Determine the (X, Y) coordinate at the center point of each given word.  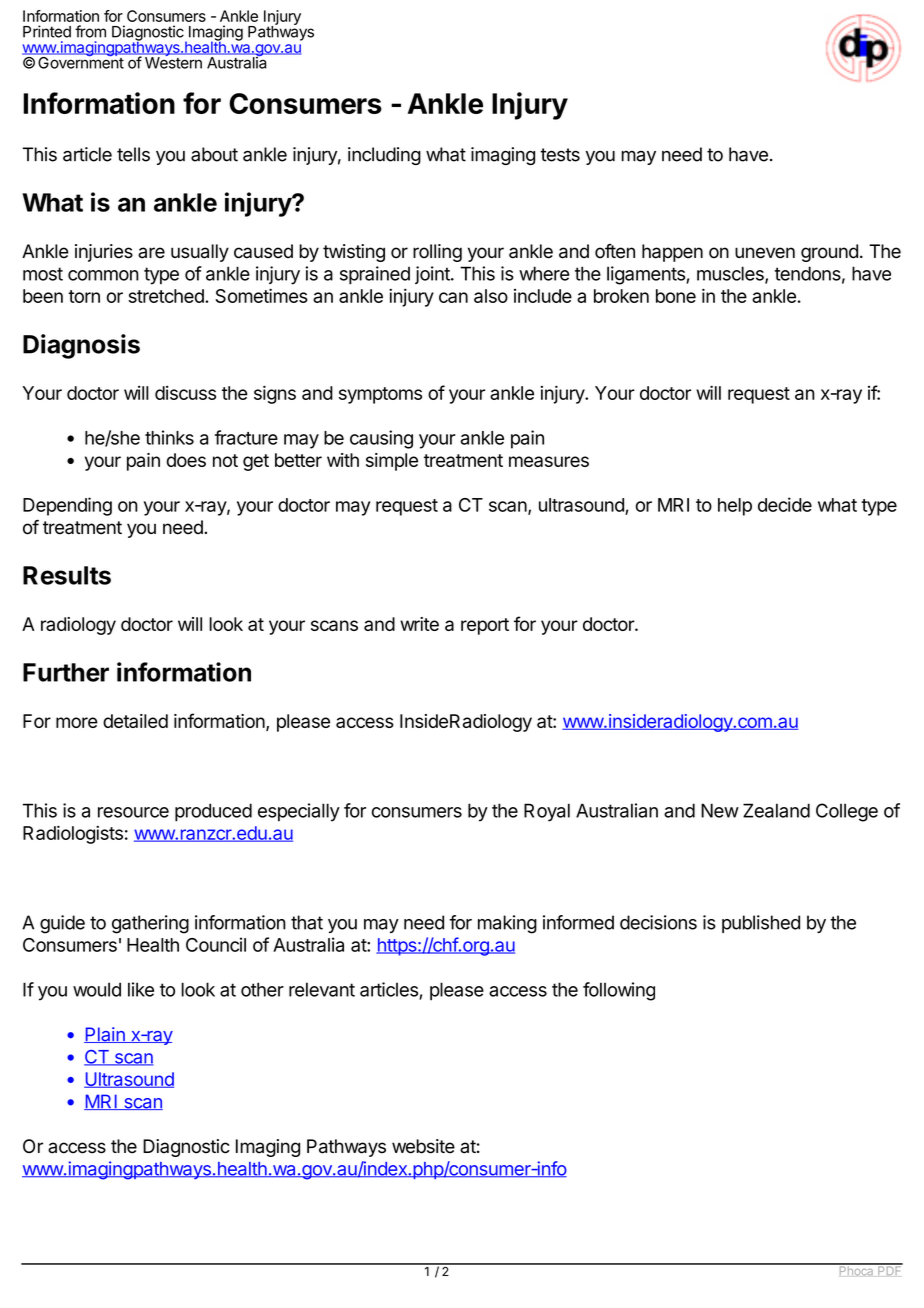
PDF (889, 1269)
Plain (105, 1035)
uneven (765, 253)
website (423, 1146)
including (384, 156)
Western (173, 62)
